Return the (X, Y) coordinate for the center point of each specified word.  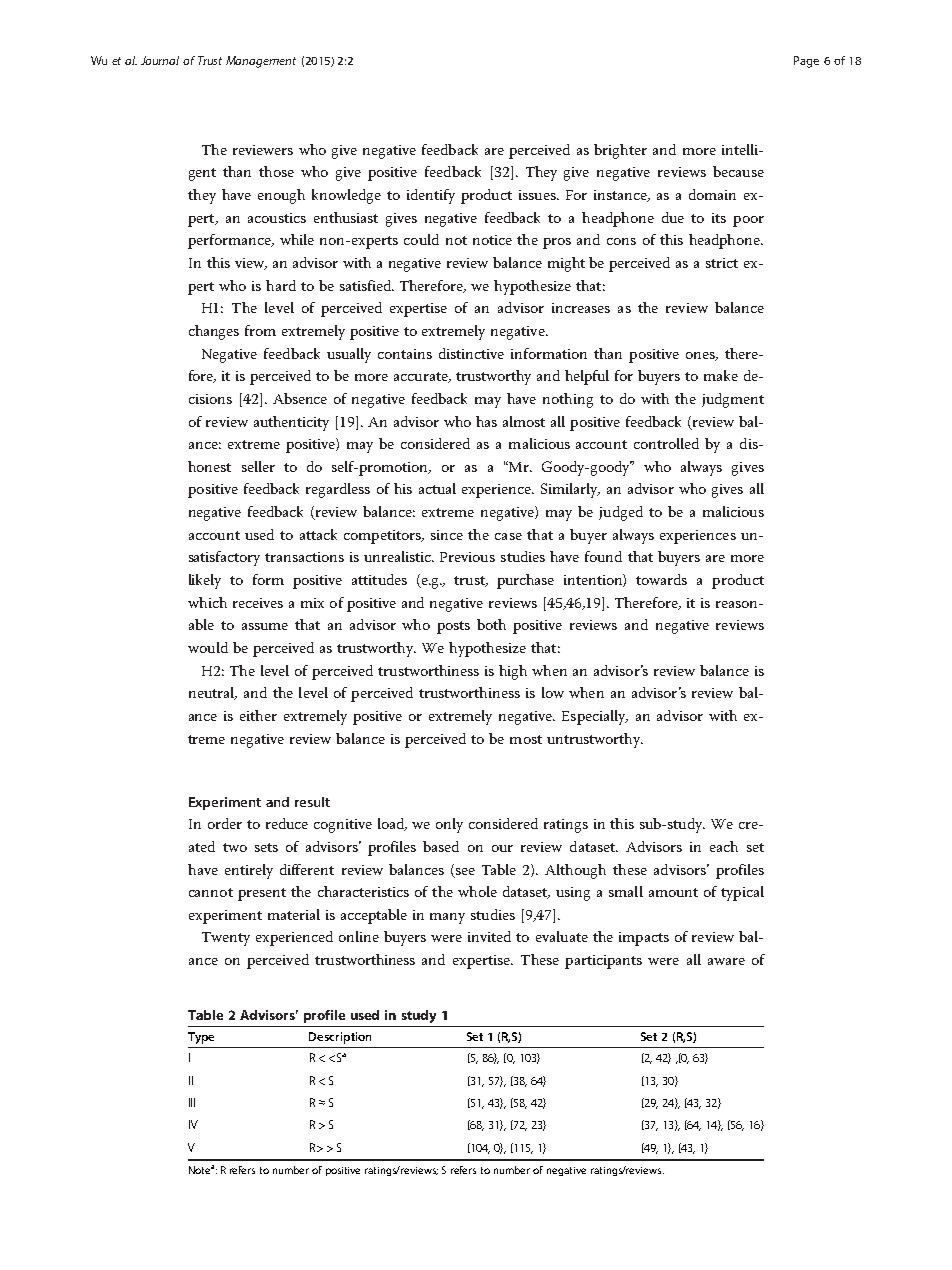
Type (201, 1038)
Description (340, 1038)
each (724, 846)
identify (431, 196)
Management (261, 62)
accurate (422, 377)
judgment (733, 400)
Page (806, 62)
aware (726, 961)
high (513, 672)
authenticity (291, 423)
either (258, 715)
